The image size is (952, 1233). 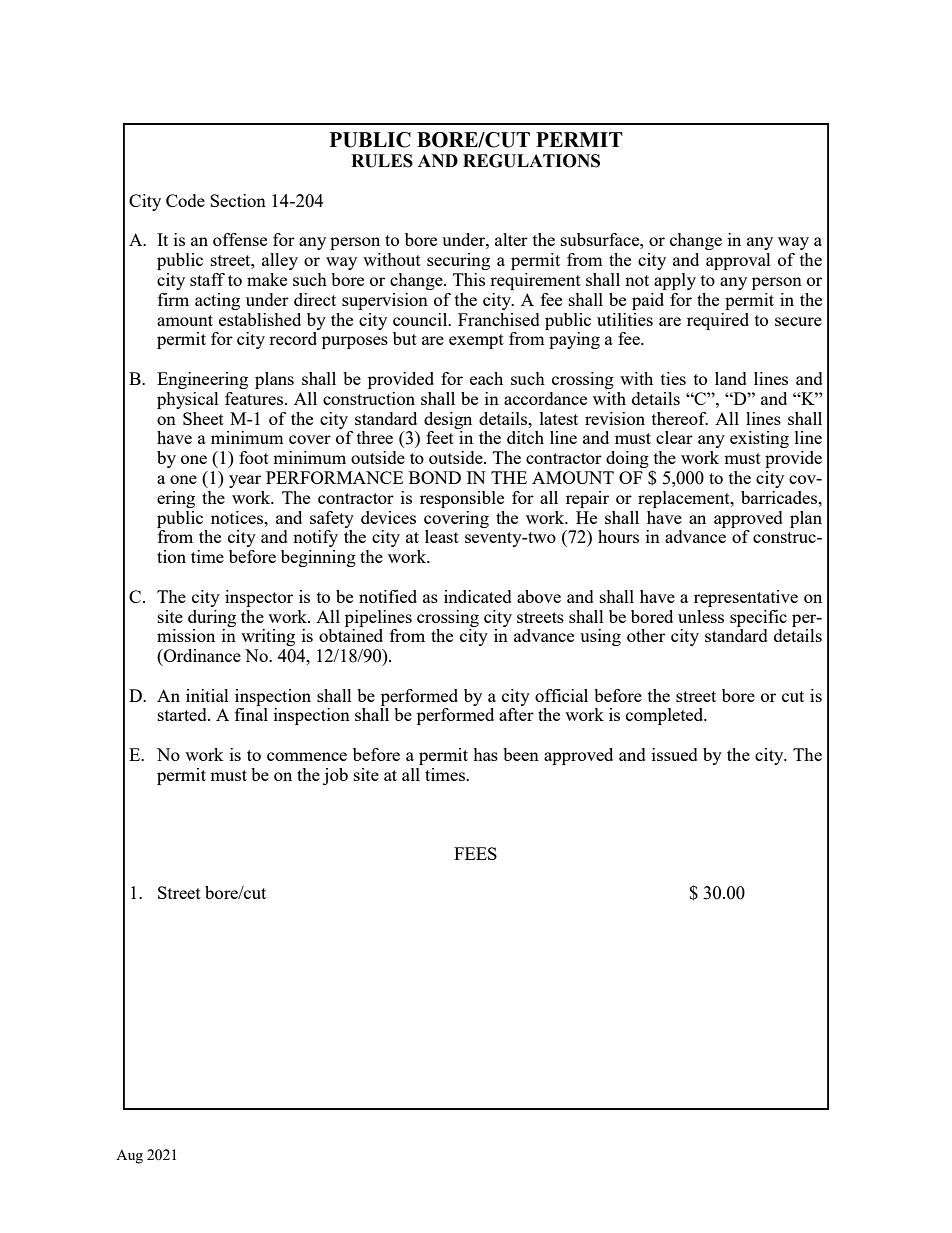 What do you see at coordinates (478, 596) in the document?
I see `indicated` at bounding box center [478, 596].
